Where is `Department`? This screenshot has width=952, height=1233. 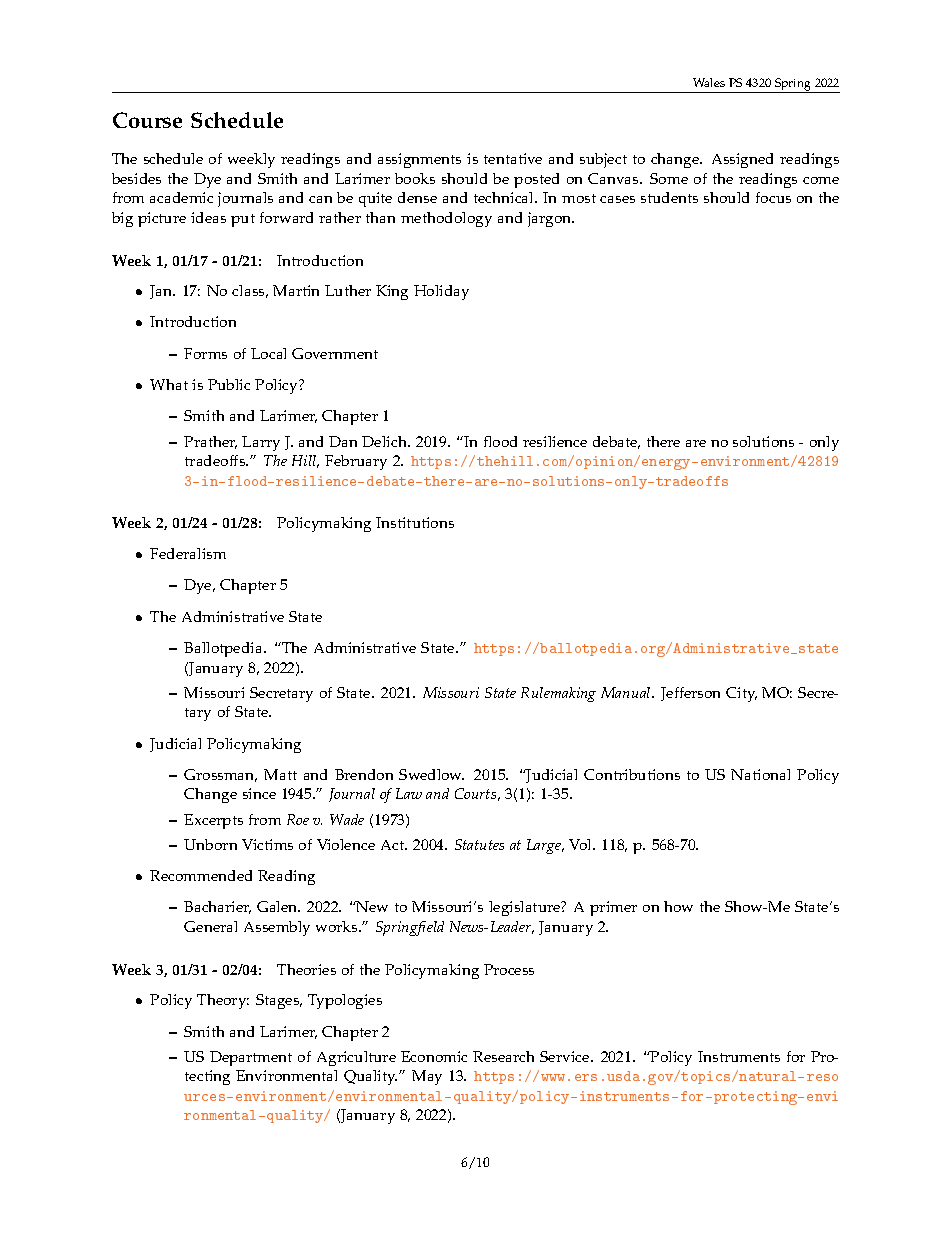 Department is located at coordinates (251, 1058).
